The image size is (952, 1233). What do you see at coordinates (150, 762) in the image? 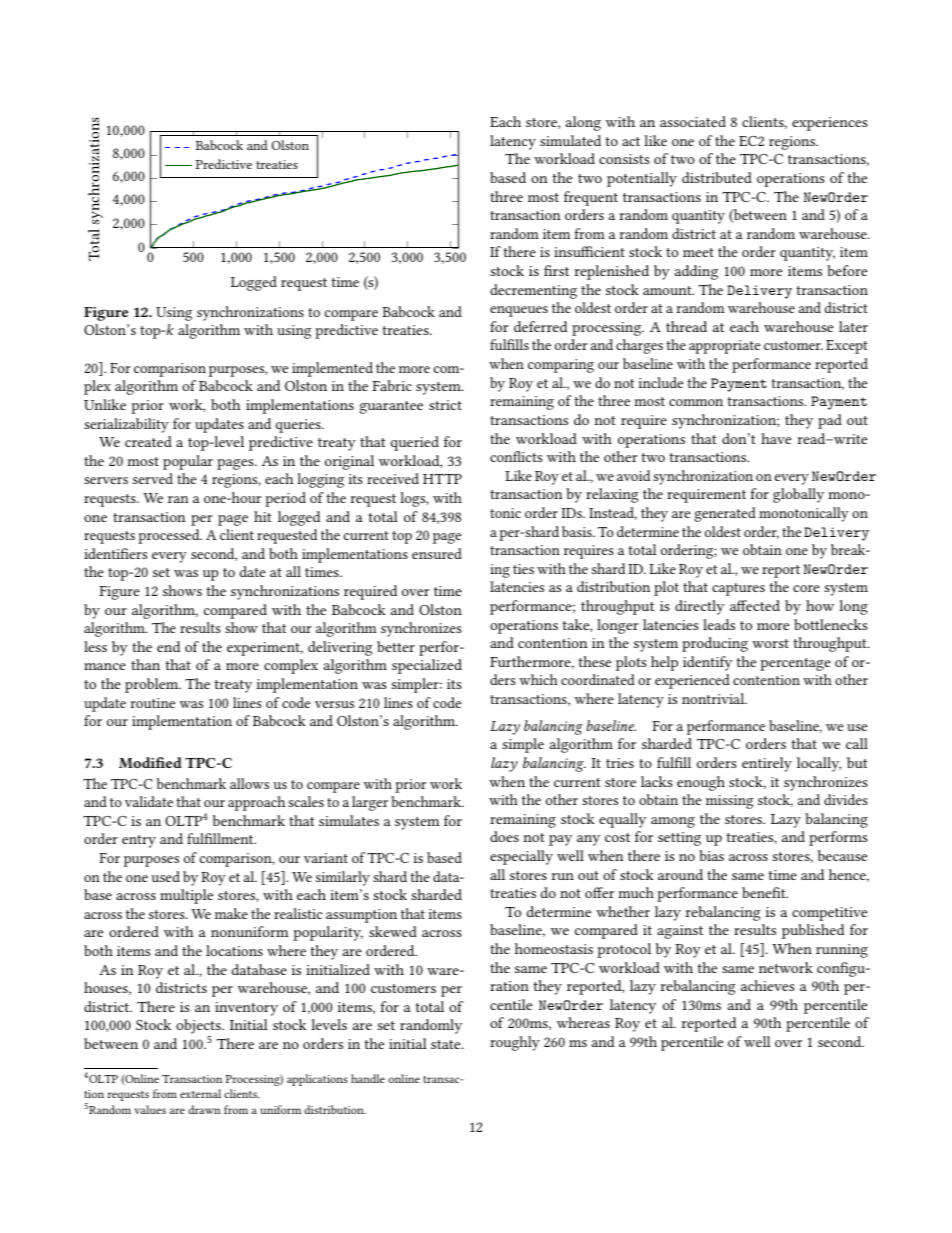
I see `Modified` at bounding box center [150, 762].
